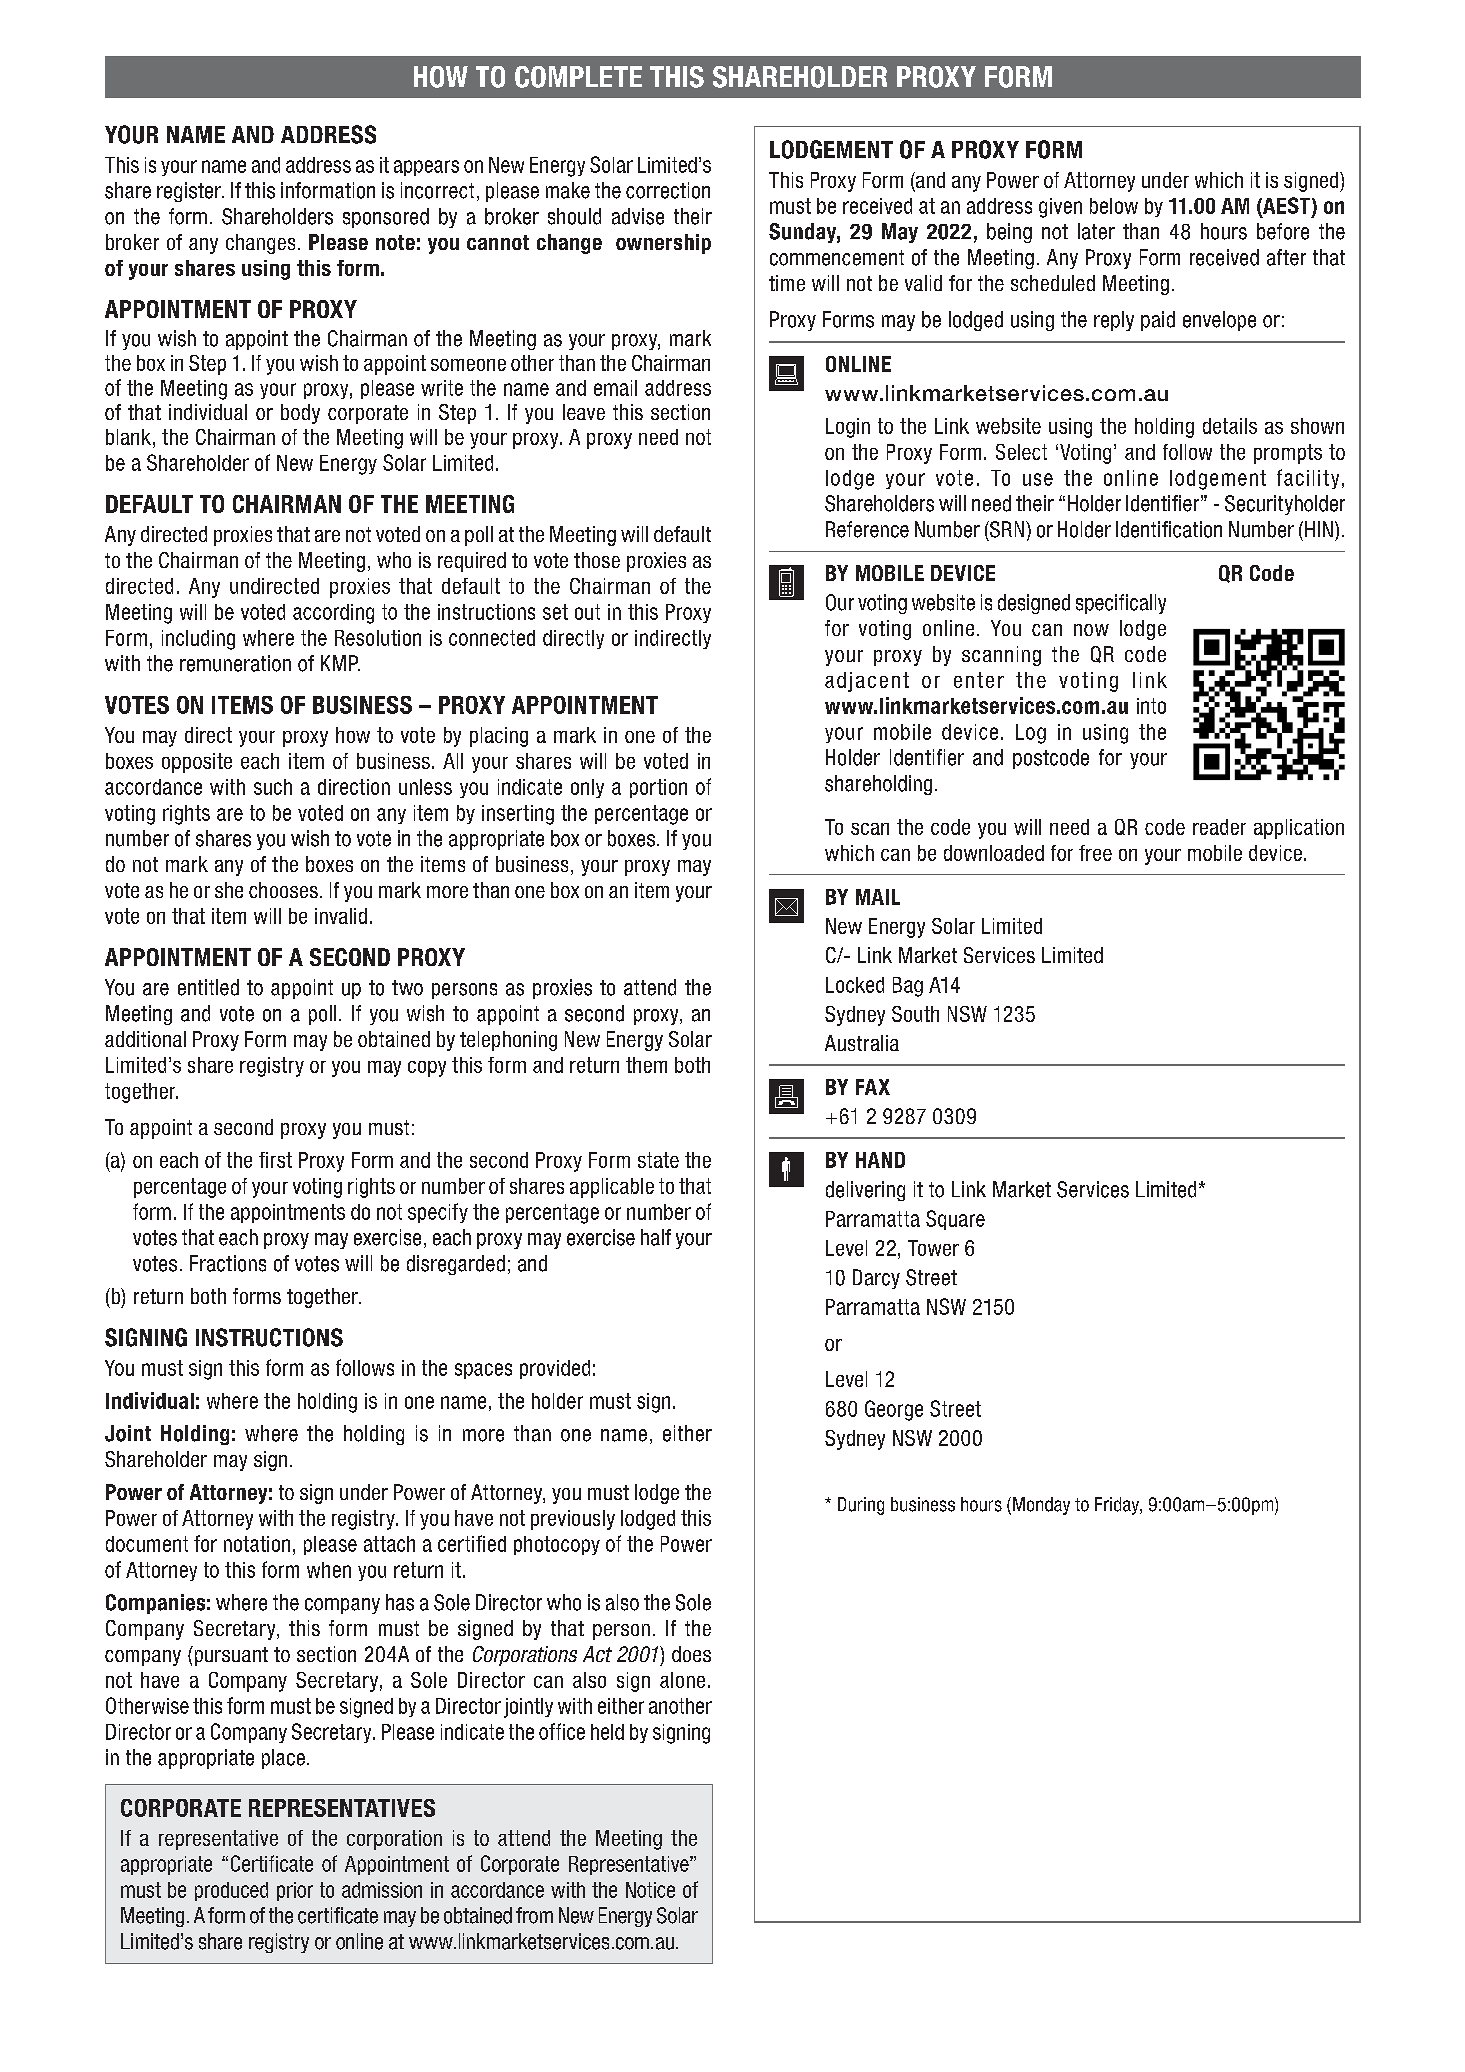  I want to click on During, so click(861, 1506).
